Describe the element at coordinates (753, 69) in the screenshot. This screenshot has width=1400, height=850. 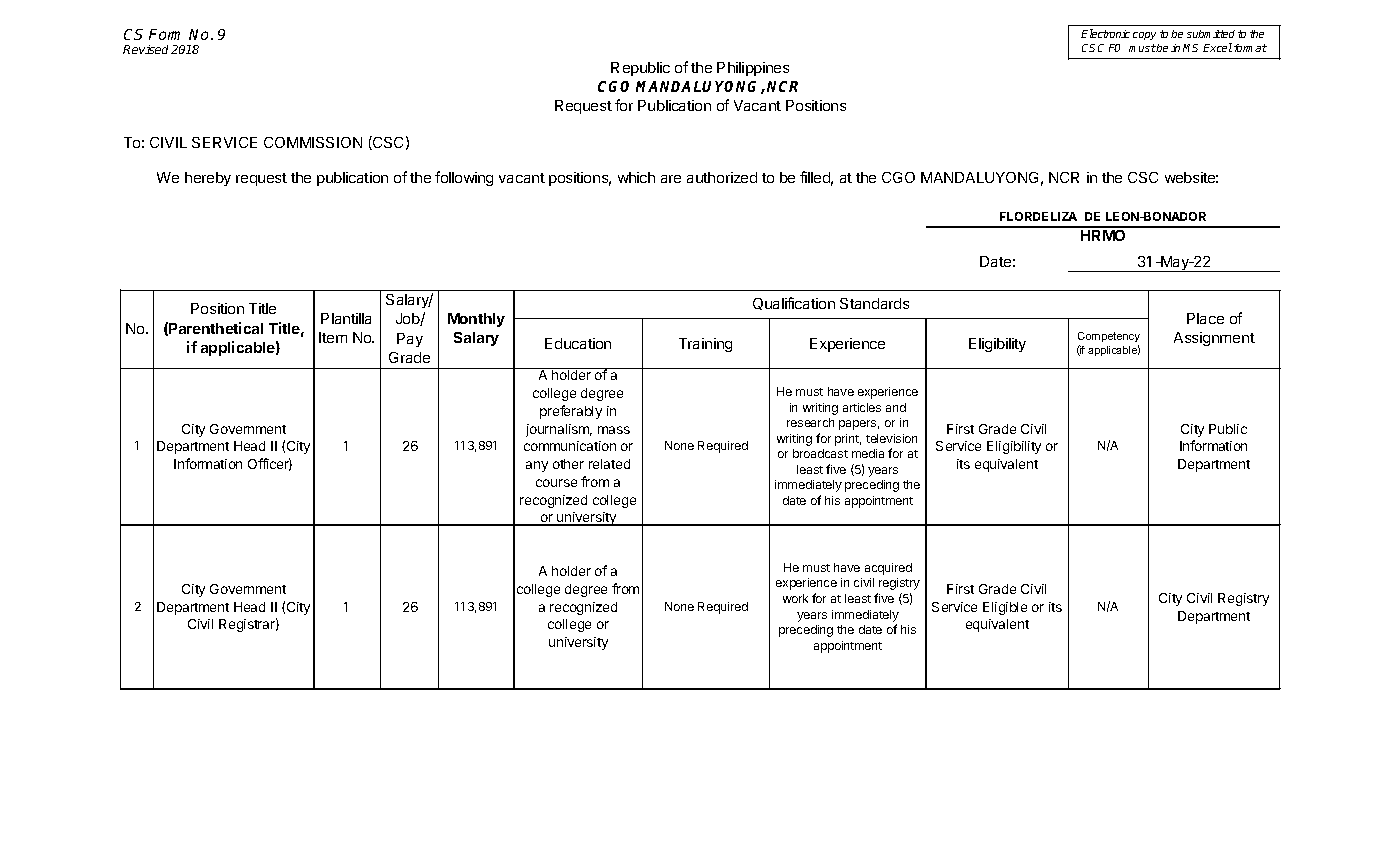
I see `Philippines` at that location.
